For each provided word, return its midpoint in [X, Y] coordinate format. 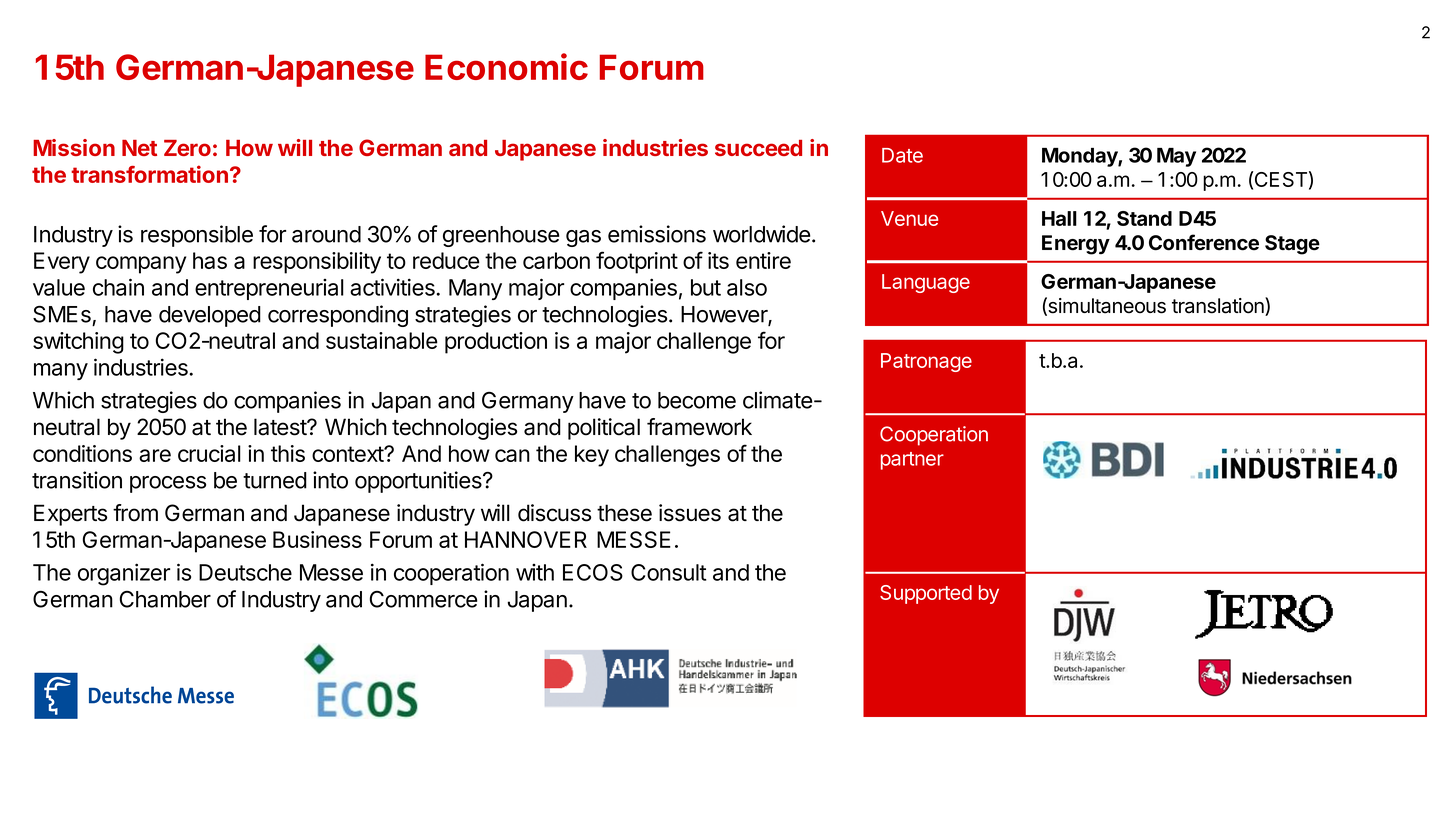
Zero [187, 148]
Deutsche [245, 572]
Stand [1144, 218]
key [592, 456]
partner [912, 461]
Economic [506, 66]
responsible [197, 236]
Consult [669, 572]
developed [210, 316]
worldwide [762, 234]
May [1176, 157]
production [496, 343]
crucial [209, 453]
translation [1219, 306]
